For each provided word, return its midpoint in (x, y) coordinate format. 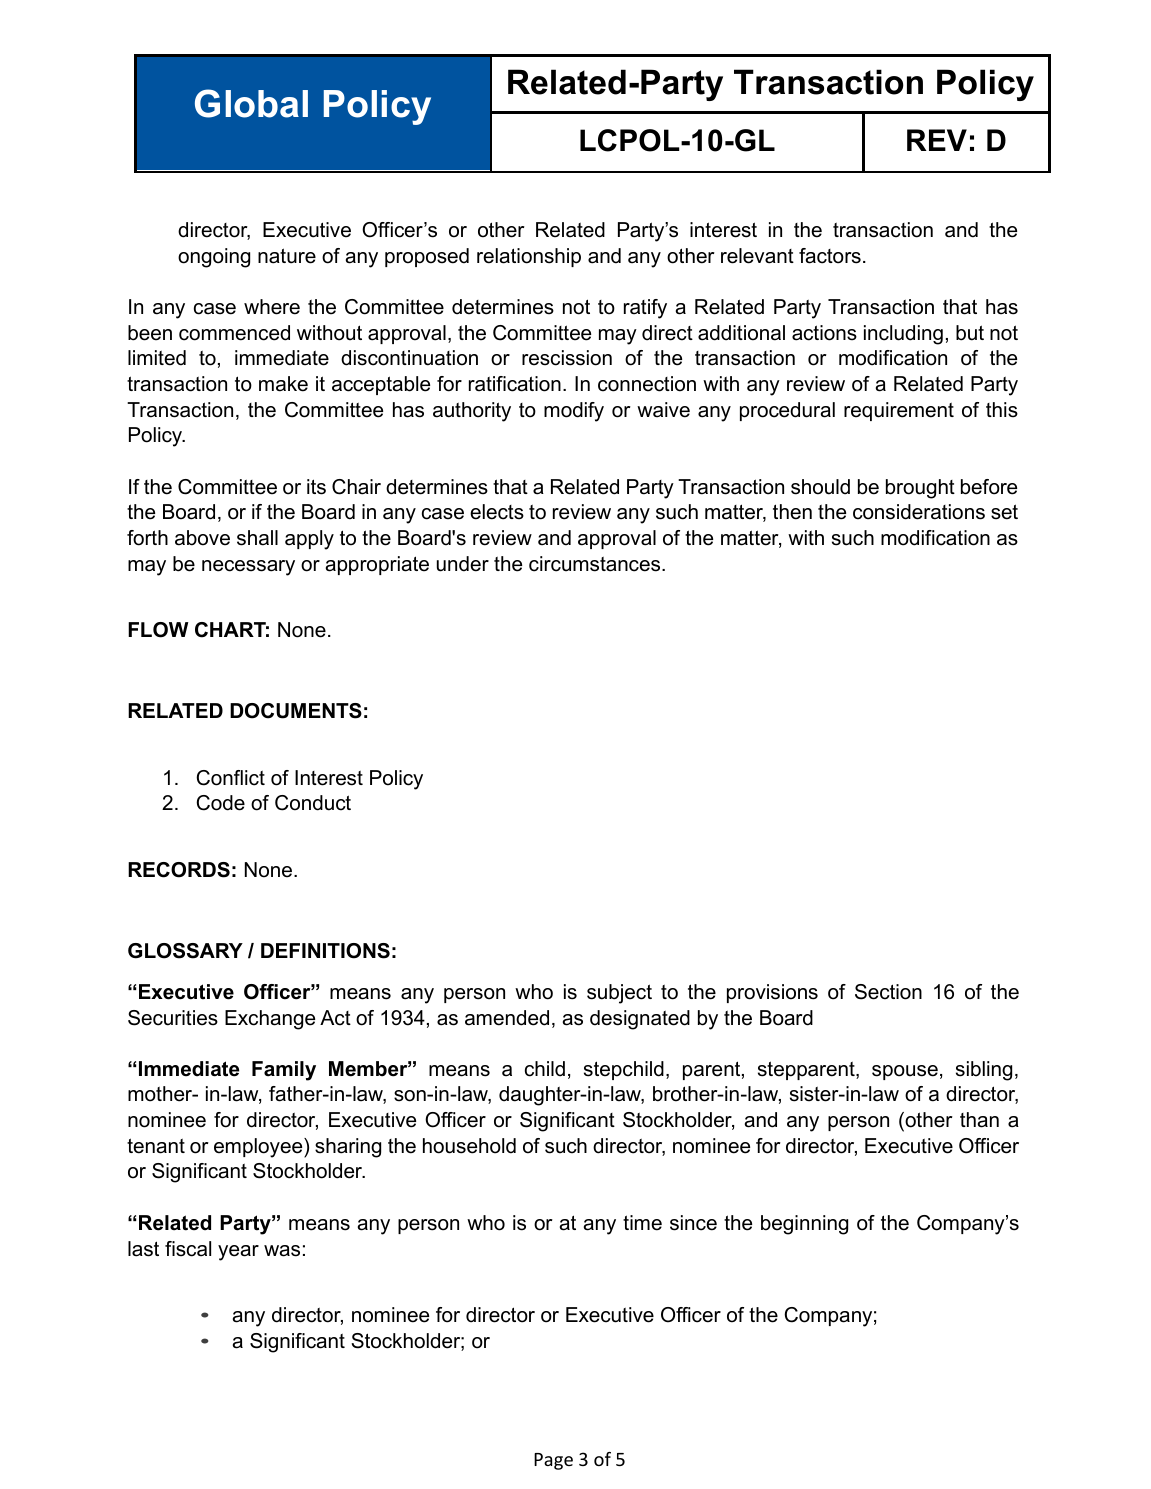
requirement (899, 411)
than (979, 1120)
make (283, 384)
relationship (529, 257)
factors (830, 256)
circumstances (596, 564)
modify (574, 412)
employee (259, 1148)
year (238, 1253)
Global (251, 103)
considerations (919, 512)
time (642, 1223)
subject (619, 994)
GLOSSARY (185, 951)
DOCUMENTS (296, 711)
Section (888, 992)
